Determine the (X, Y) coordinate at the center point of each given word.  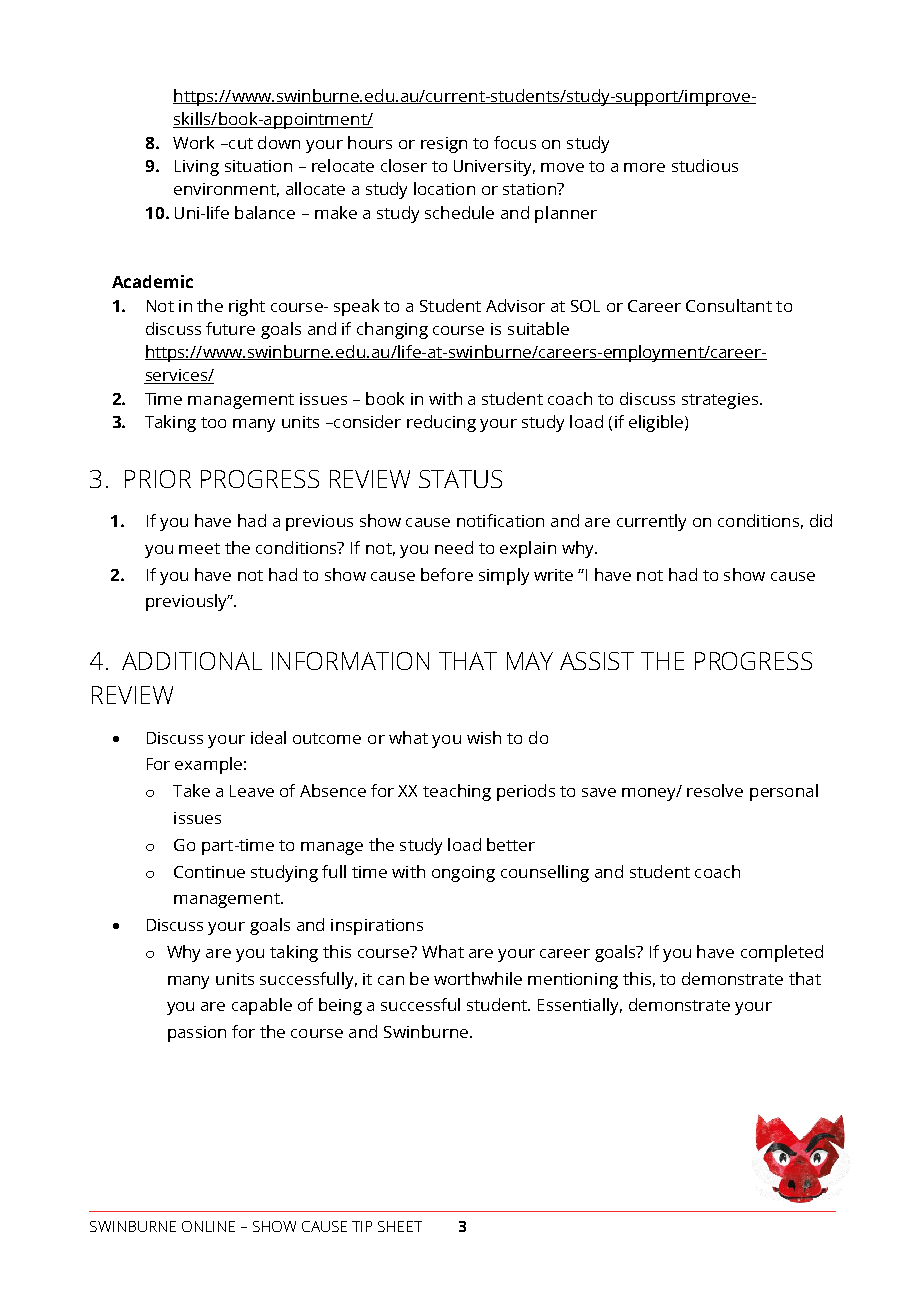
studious (705, 165)
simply (504, 576)
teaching (457, 792)
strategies (720, 401)
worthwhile (478, 978)
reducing (441, 423)
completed (782, 953)
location (444, 188)
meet (199, 548)
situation (258, 166)
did (821, 520)
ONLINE (208, 1226)
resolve (715, 790)
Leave (252, 791)
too (213, 422)
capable (262, 1006)
